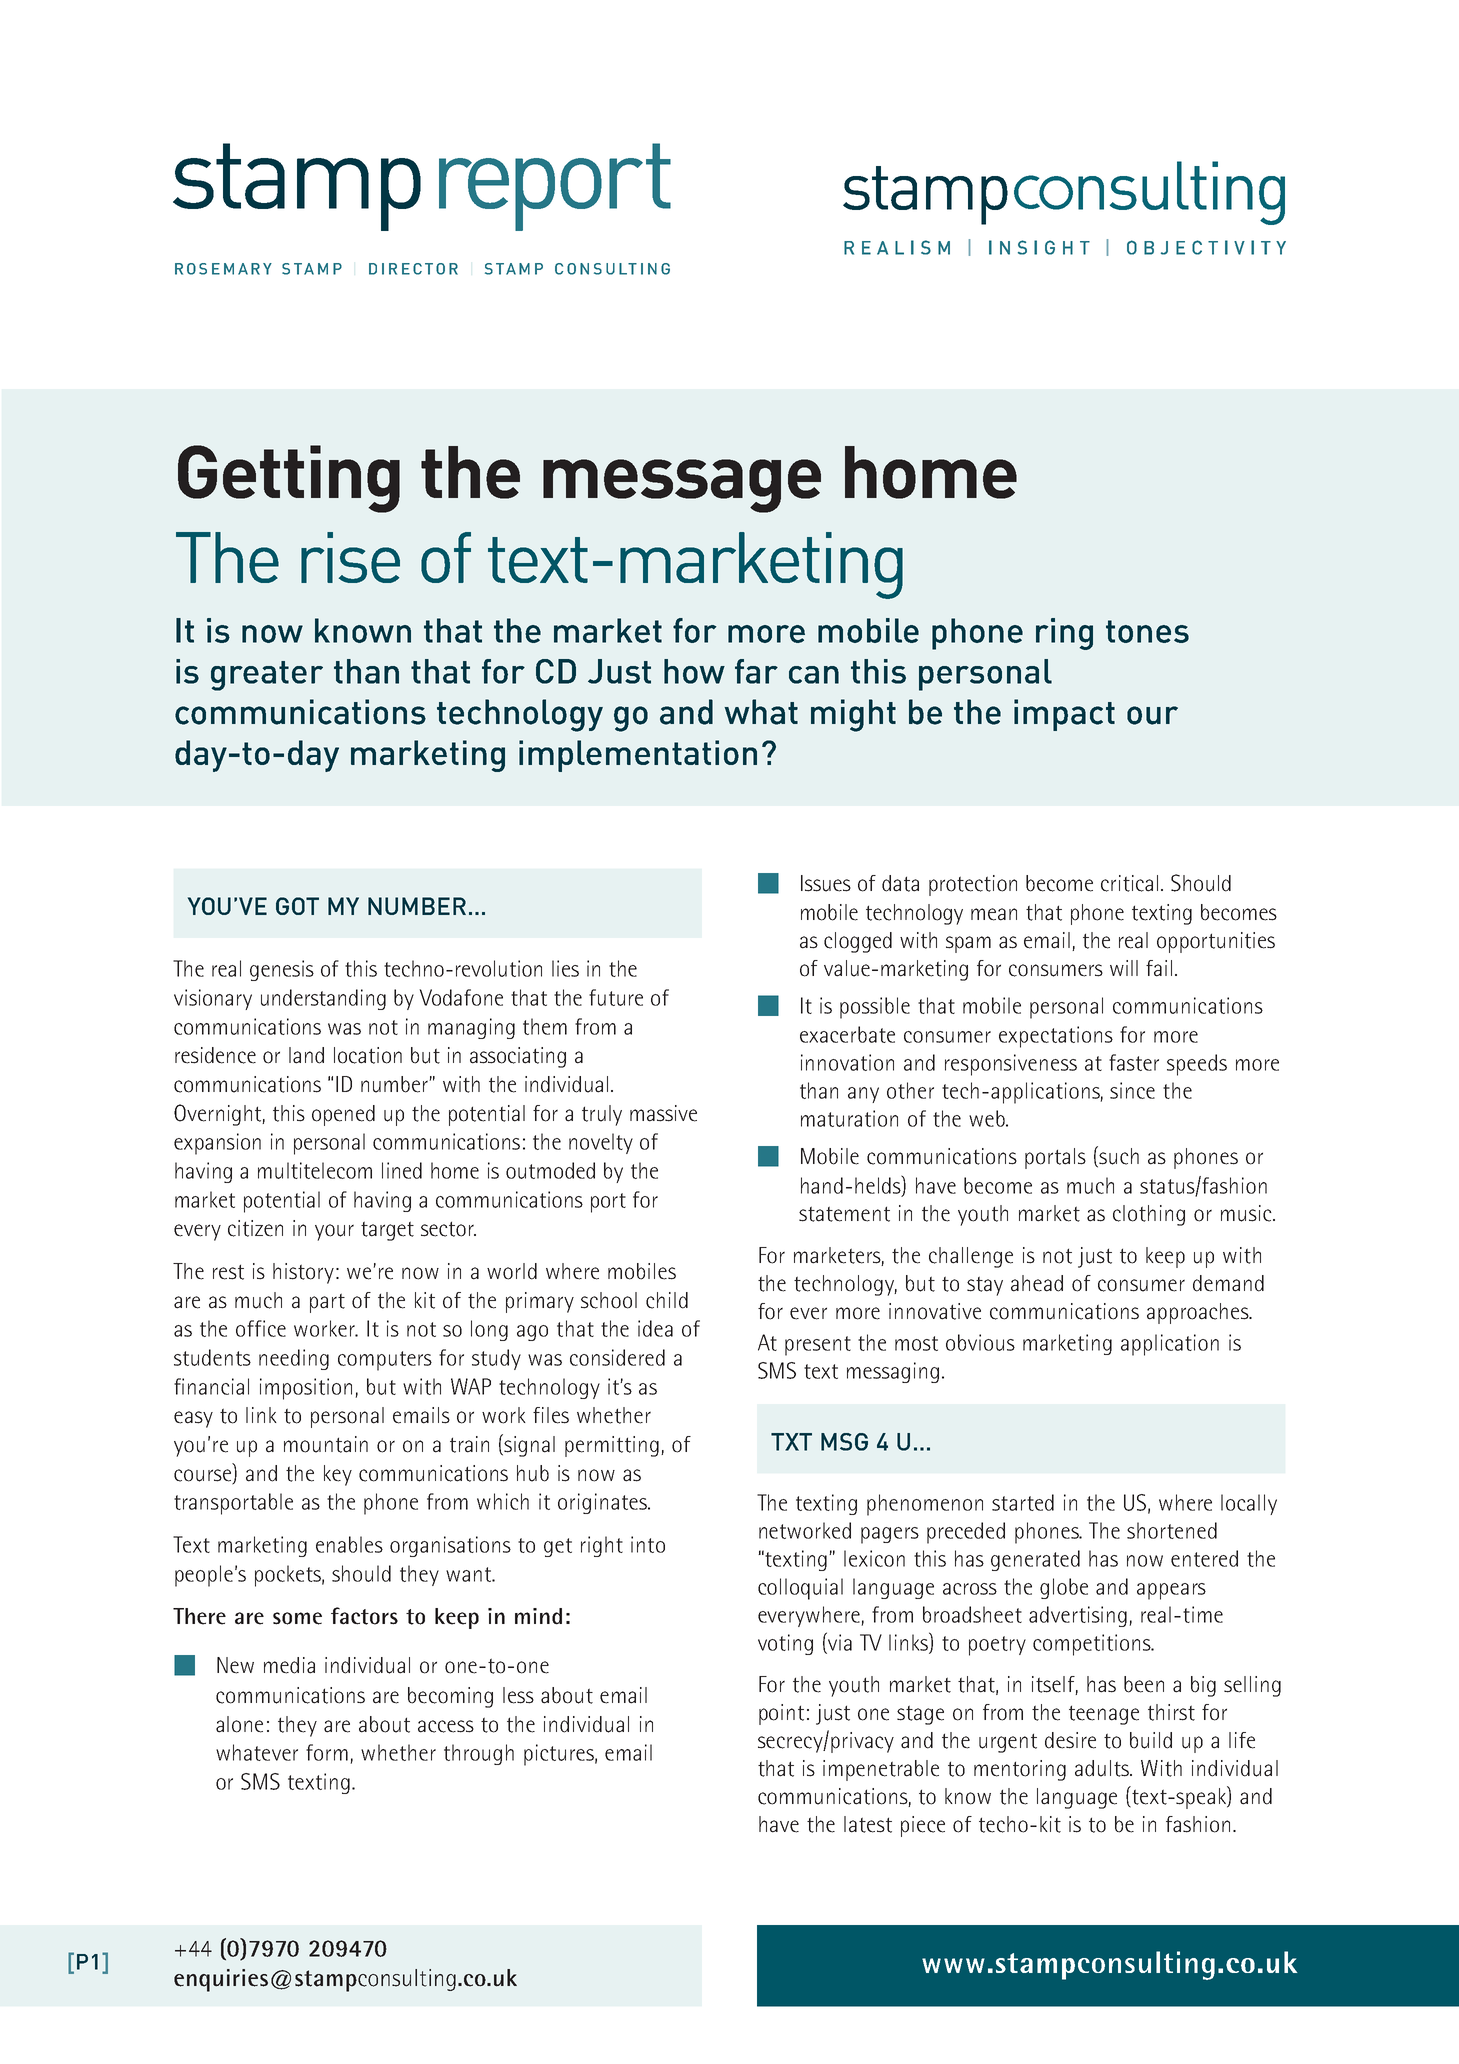 This screenshot has width=1459, height=2064. Describe the element at coordinates (1118, 1156) in the screenshot. I see `such` at that location.
